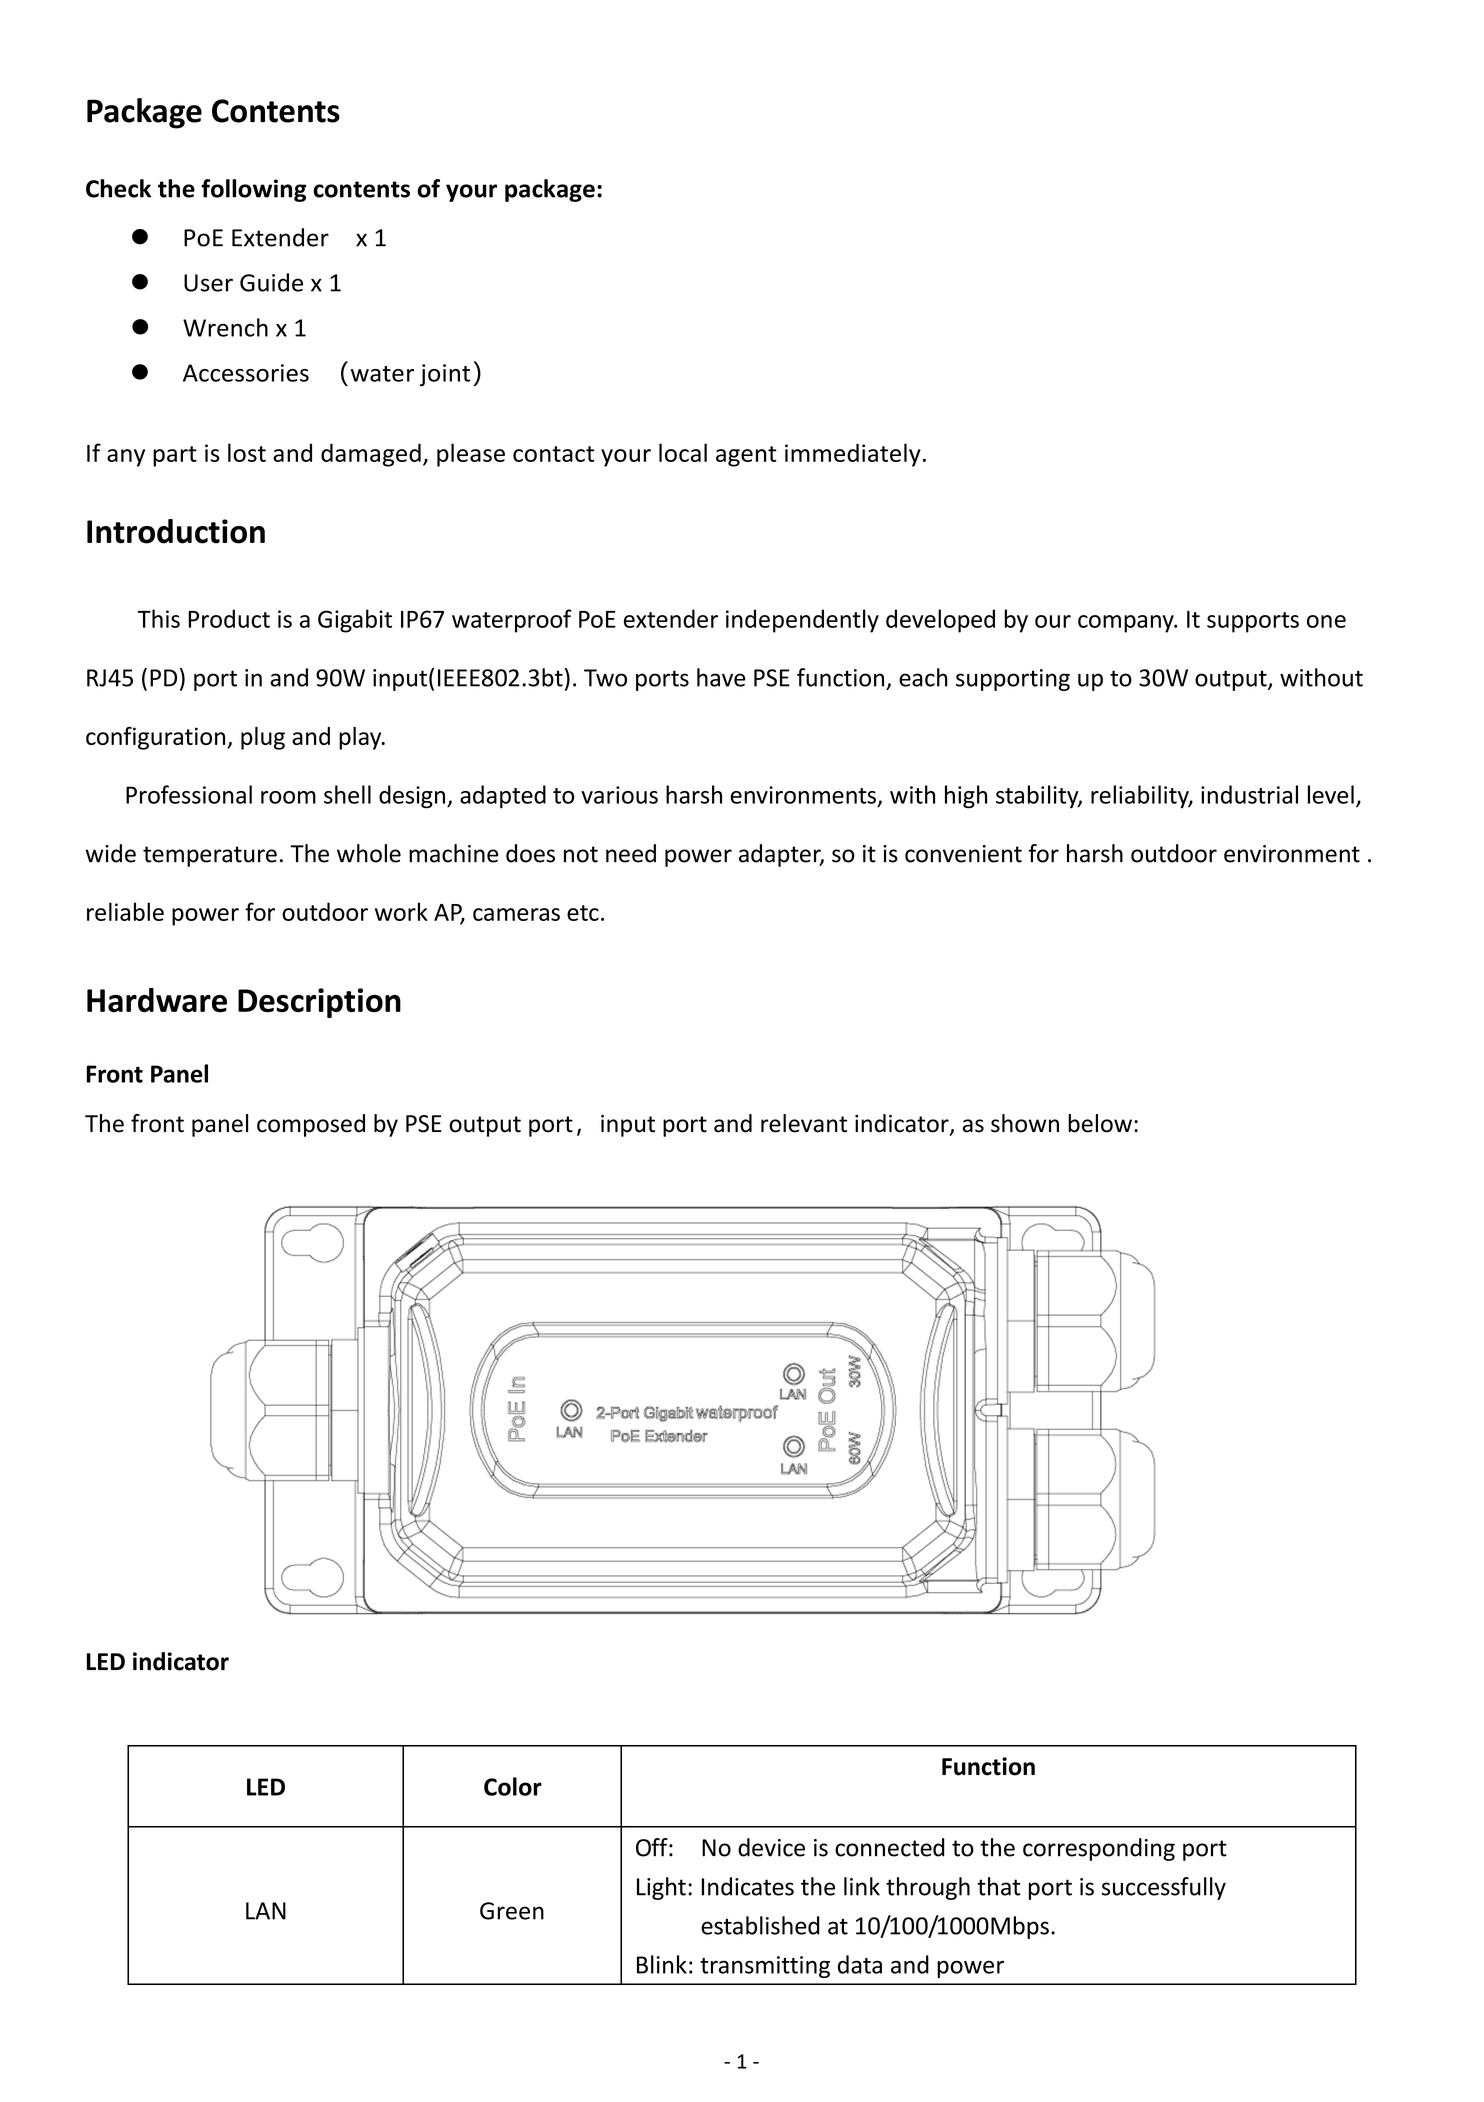 Image resolution: width=1484 pixels, height=2102 pixels. What do you see at coordinates (853, 455) in the screenshot?
I see `immediately` at bounding box center [853, 455].
